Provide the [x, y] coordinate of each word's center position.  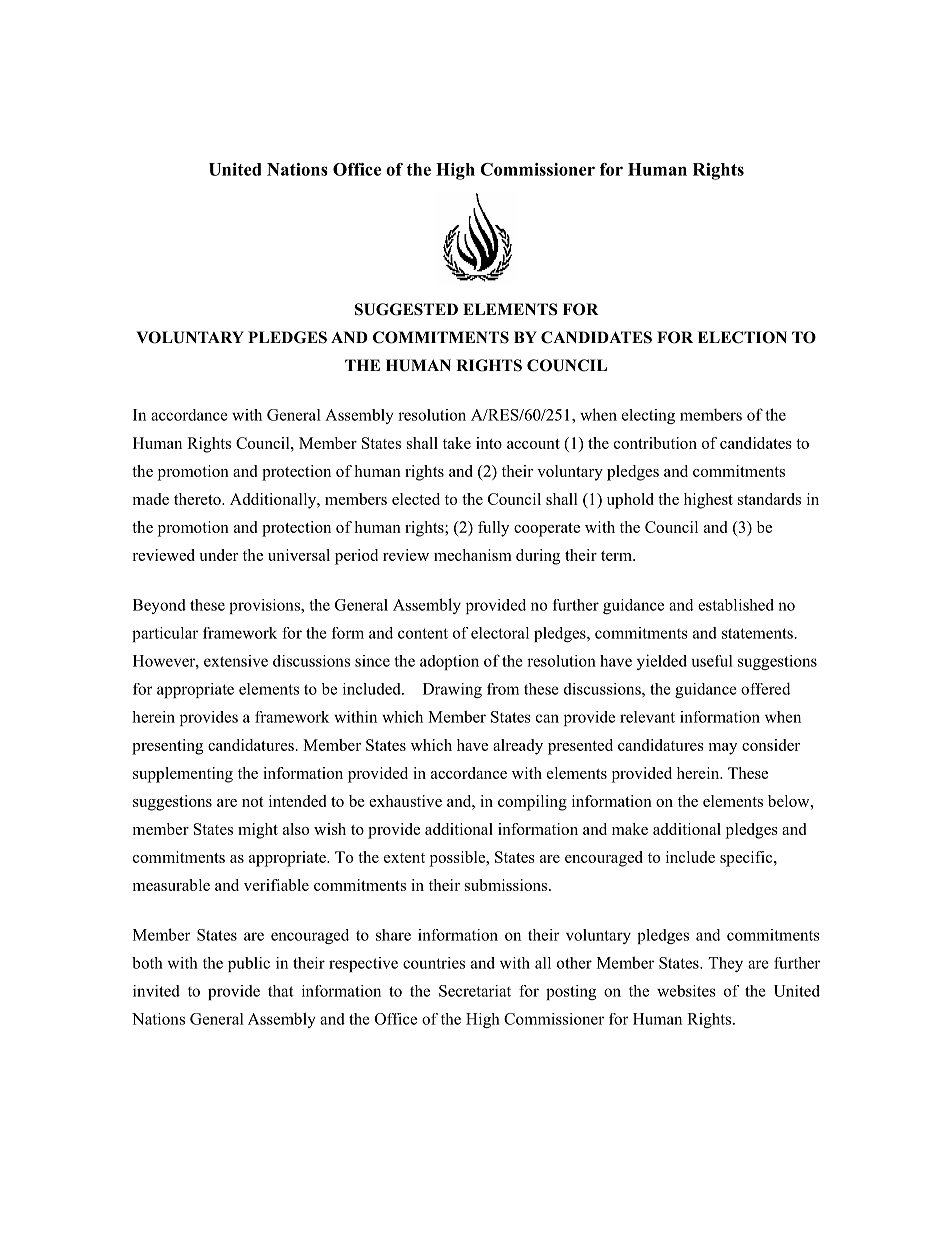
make [630, 829]
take [457, 443]
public [249, 964]
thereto [198, 499]
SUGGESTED [406, 309]
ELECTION [742, 337]
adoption [449, 662]
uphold [630, 501]
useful [712, 661]
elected [416, 499]
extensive [236, 661]
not [253, 802]
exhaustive [405, 801]
